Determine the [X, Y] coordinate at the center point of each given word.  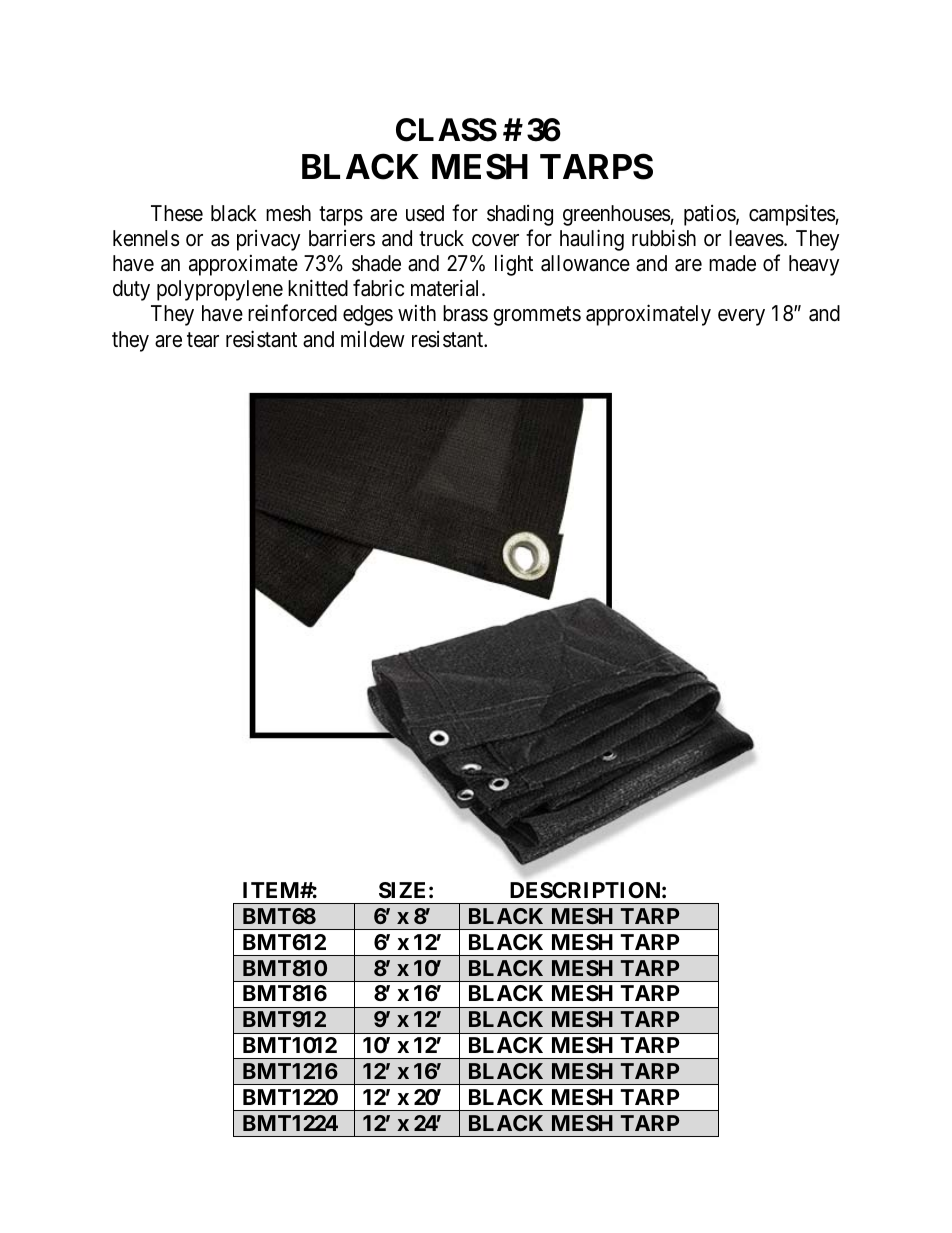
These [177, 213]
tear [203, 340]
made [732, 263]
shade [376, 263]
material [447, 288]
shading [520, 215]
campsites [792, 215]
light [514, 265]
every [741, 317]
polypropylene [220, 290]
